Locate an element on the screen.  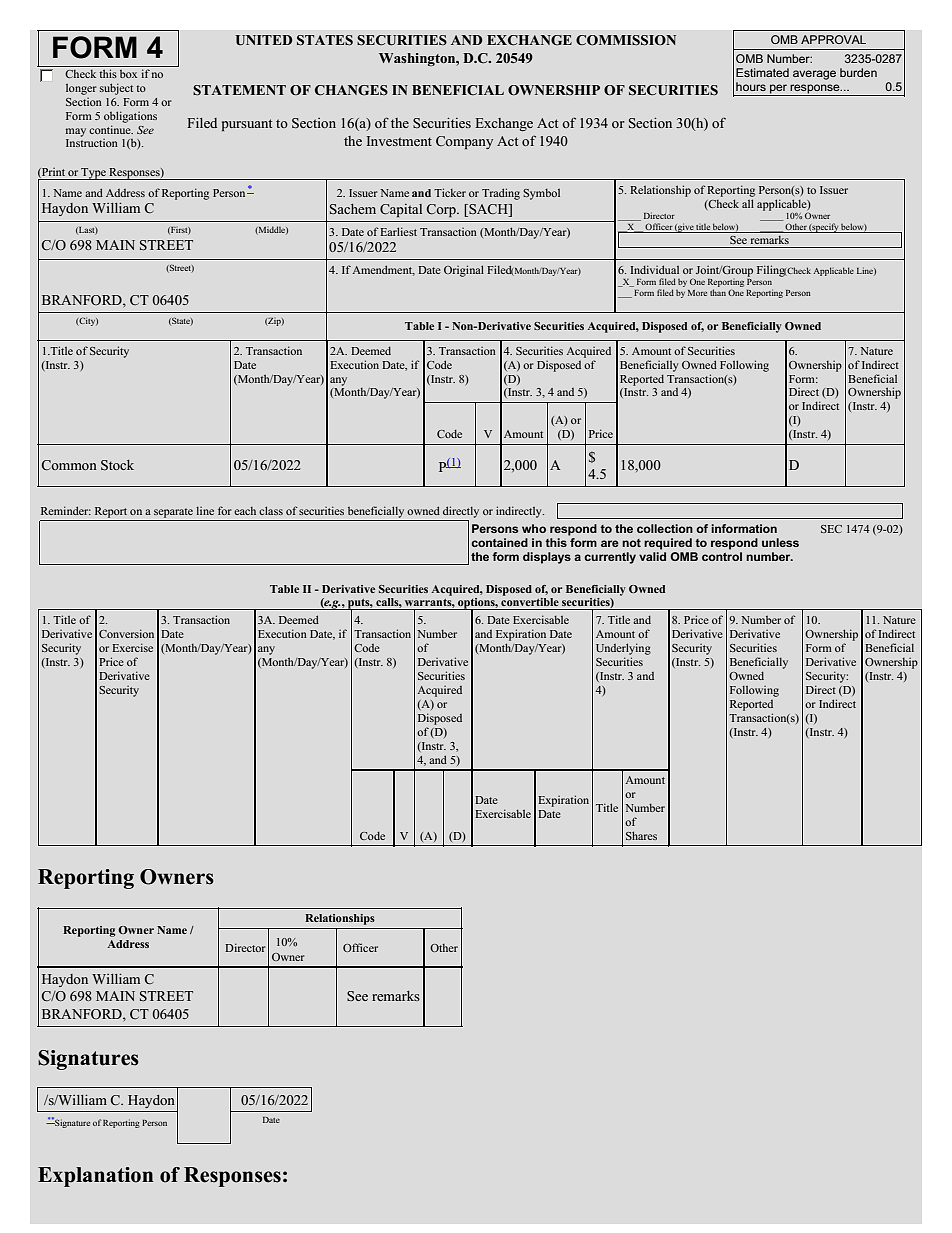
contained is located at coordinates (499, 542).
